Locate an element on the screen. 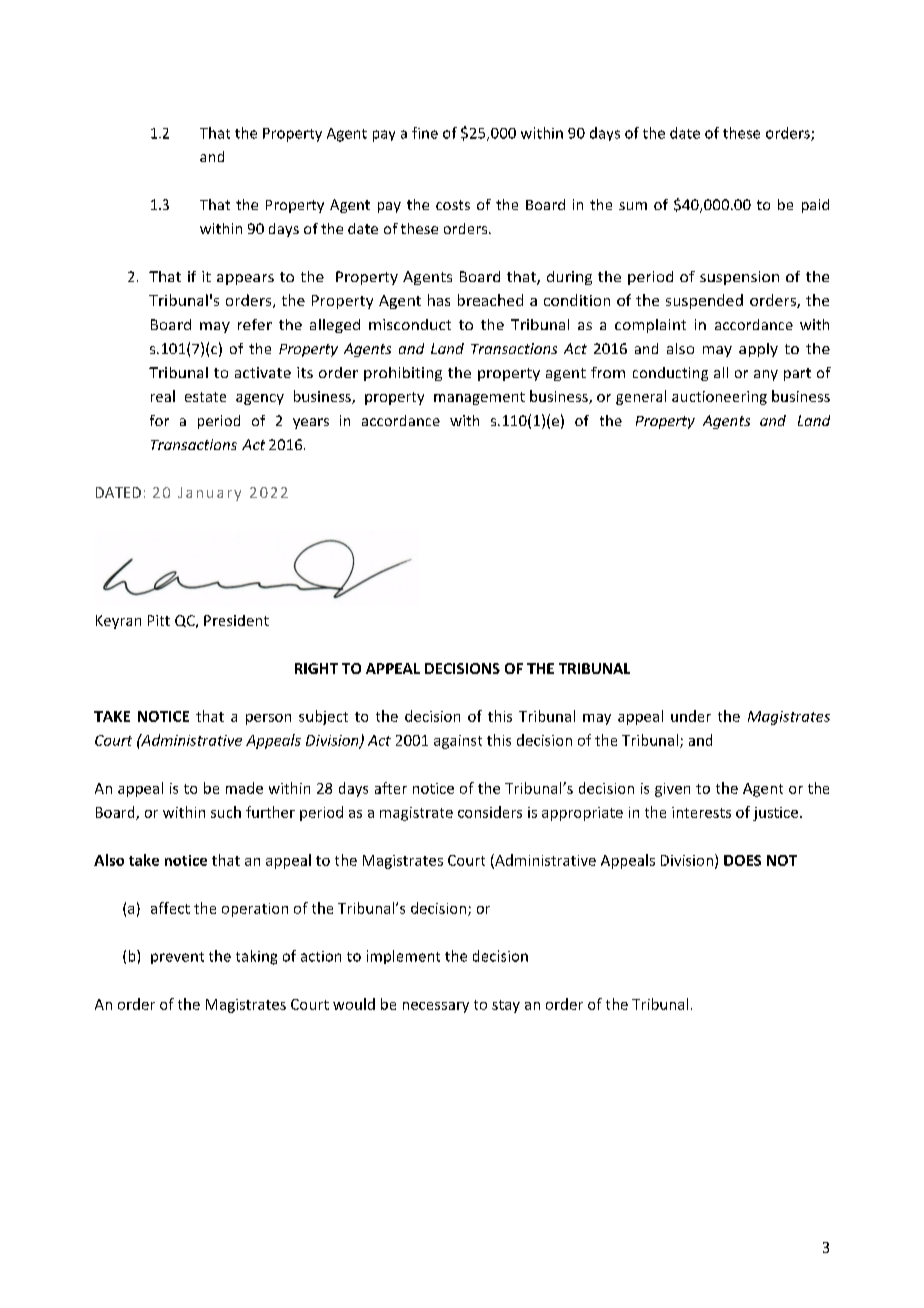 Image resolution: width=924 pixels, height=1308 pixels. paid is located at coordinates (815, 206).
